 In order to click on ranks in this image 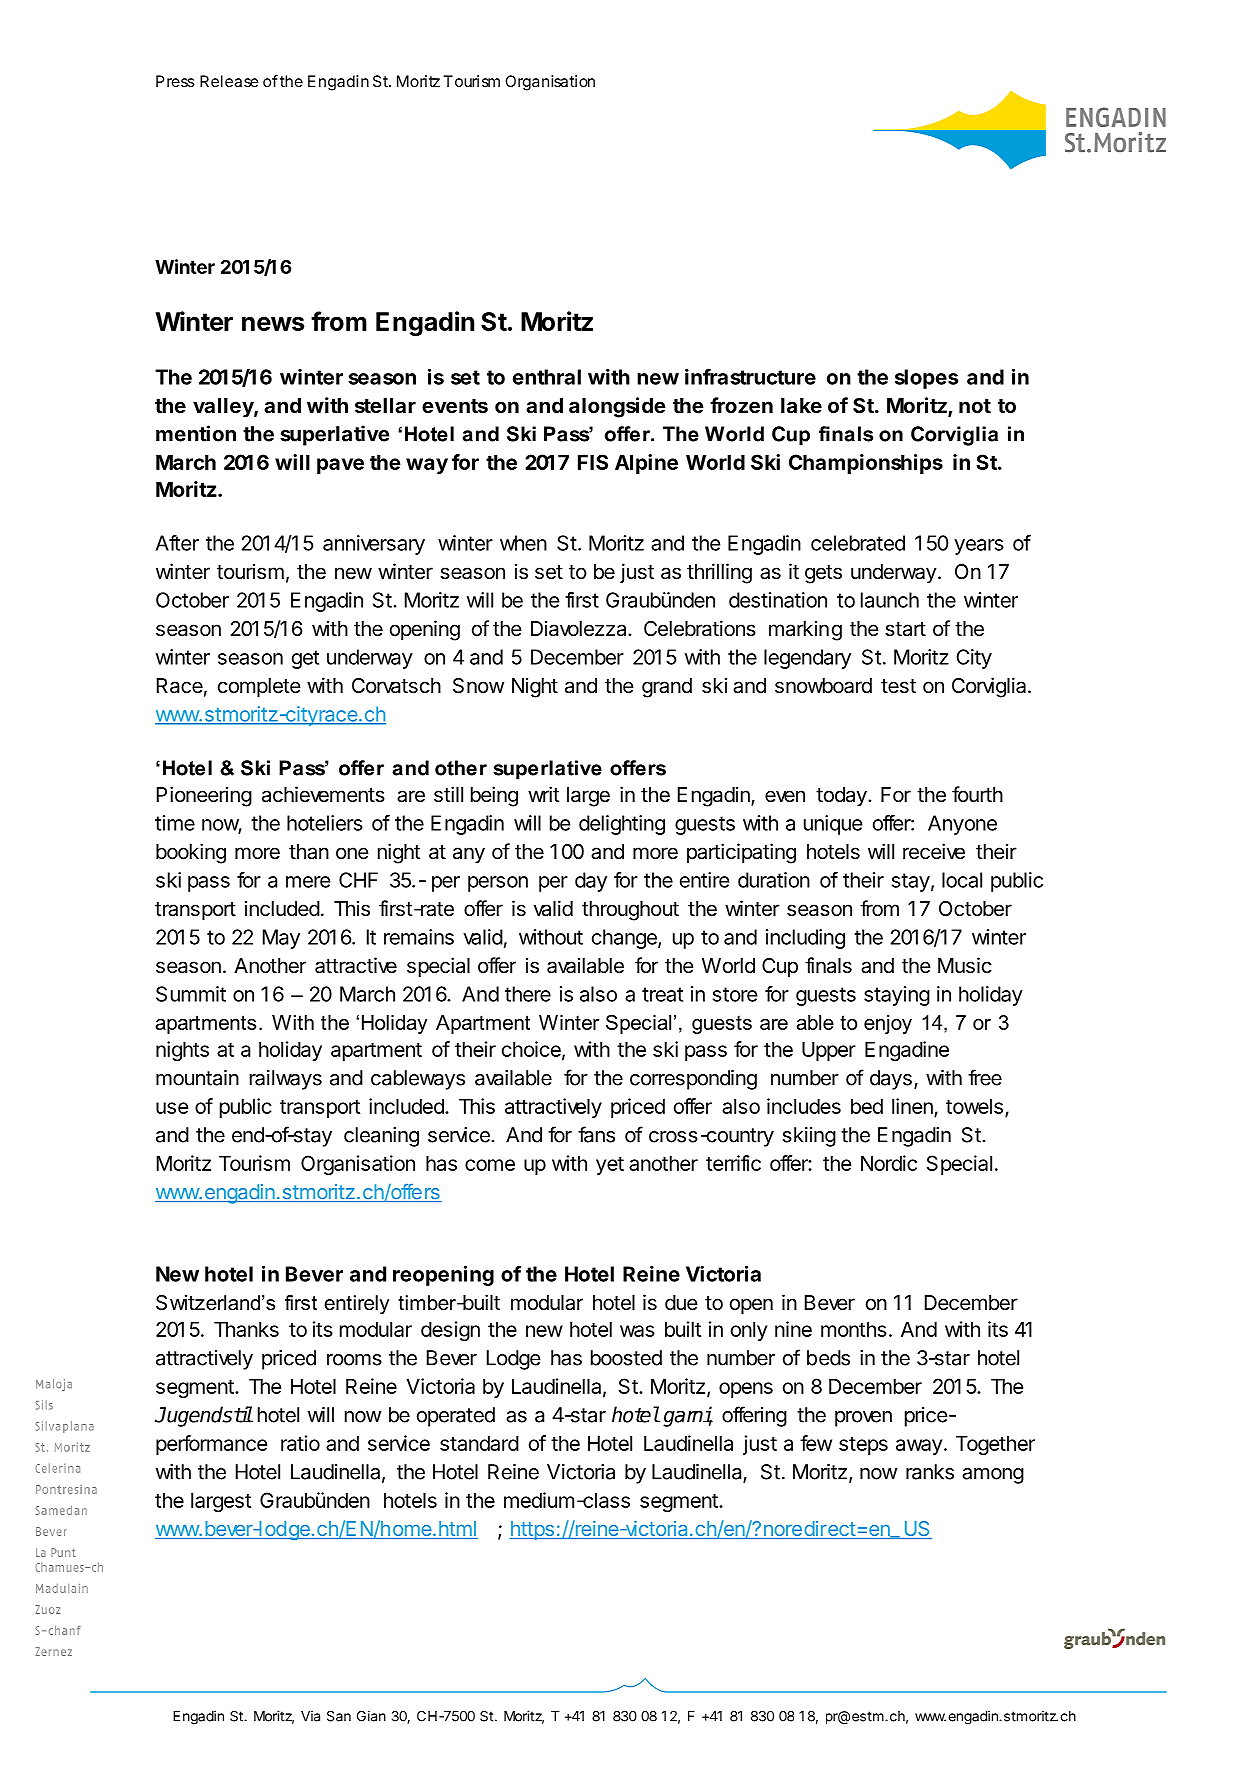, I will do `click(930, 1472)`.
